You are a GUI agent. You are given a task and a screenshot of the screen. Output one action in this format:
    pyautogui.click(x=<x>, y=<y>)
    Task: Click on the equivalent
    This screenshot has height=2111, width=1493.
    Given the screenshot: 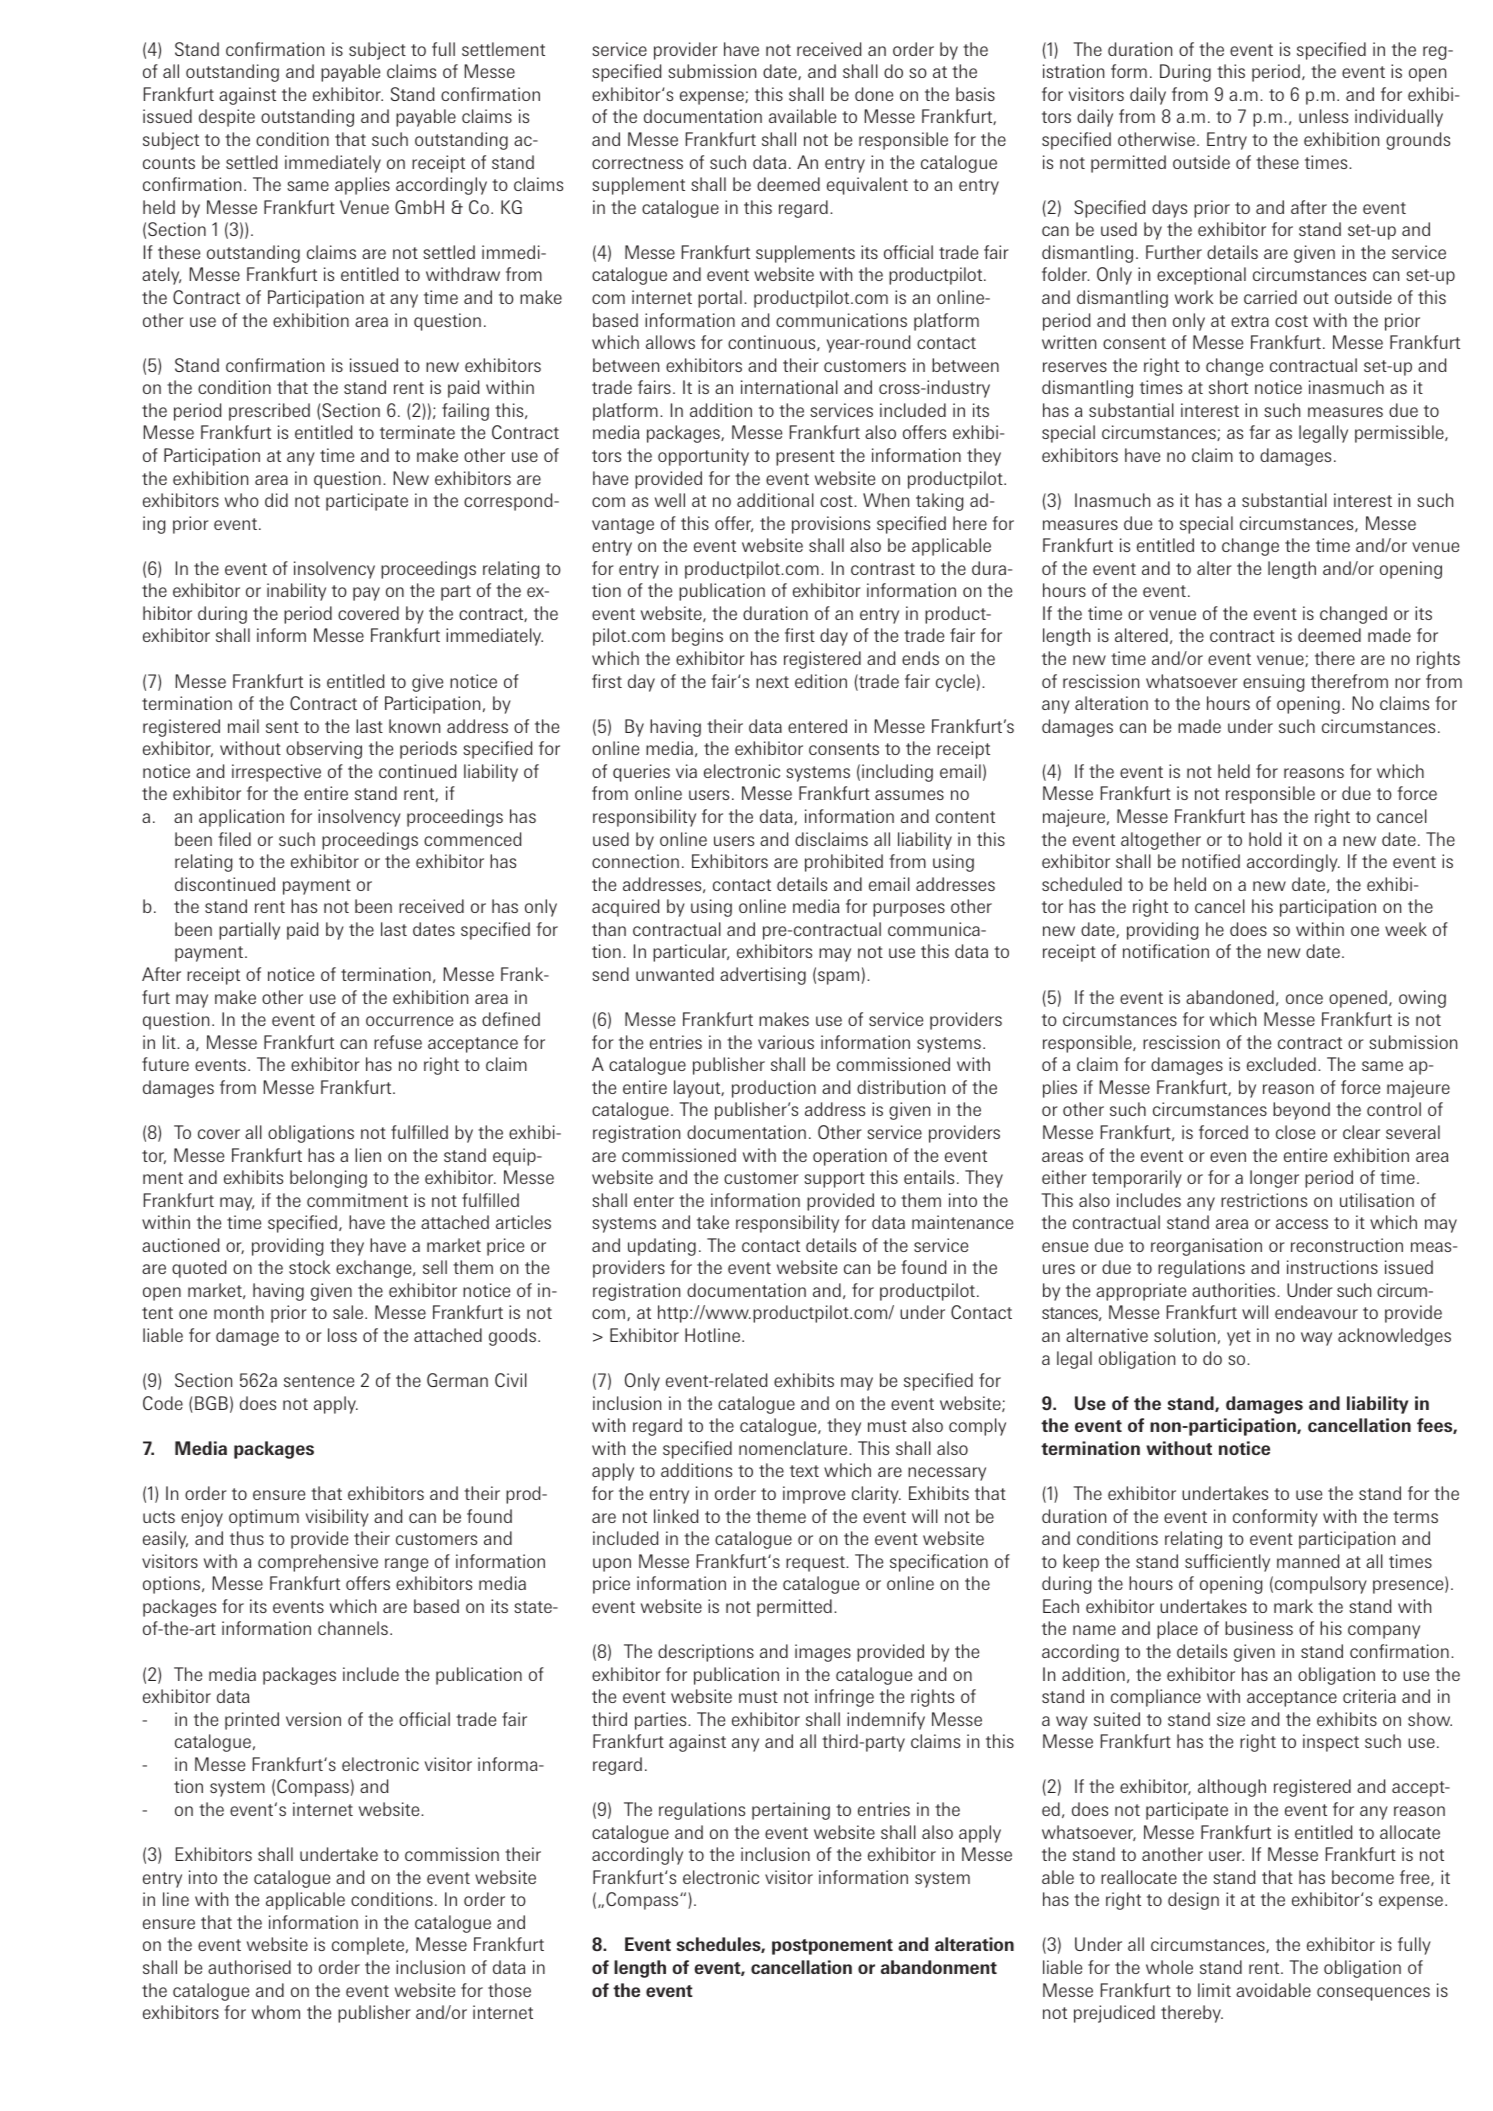 What is the action you would take?
    pyautogui.click(x=867, y=186)
